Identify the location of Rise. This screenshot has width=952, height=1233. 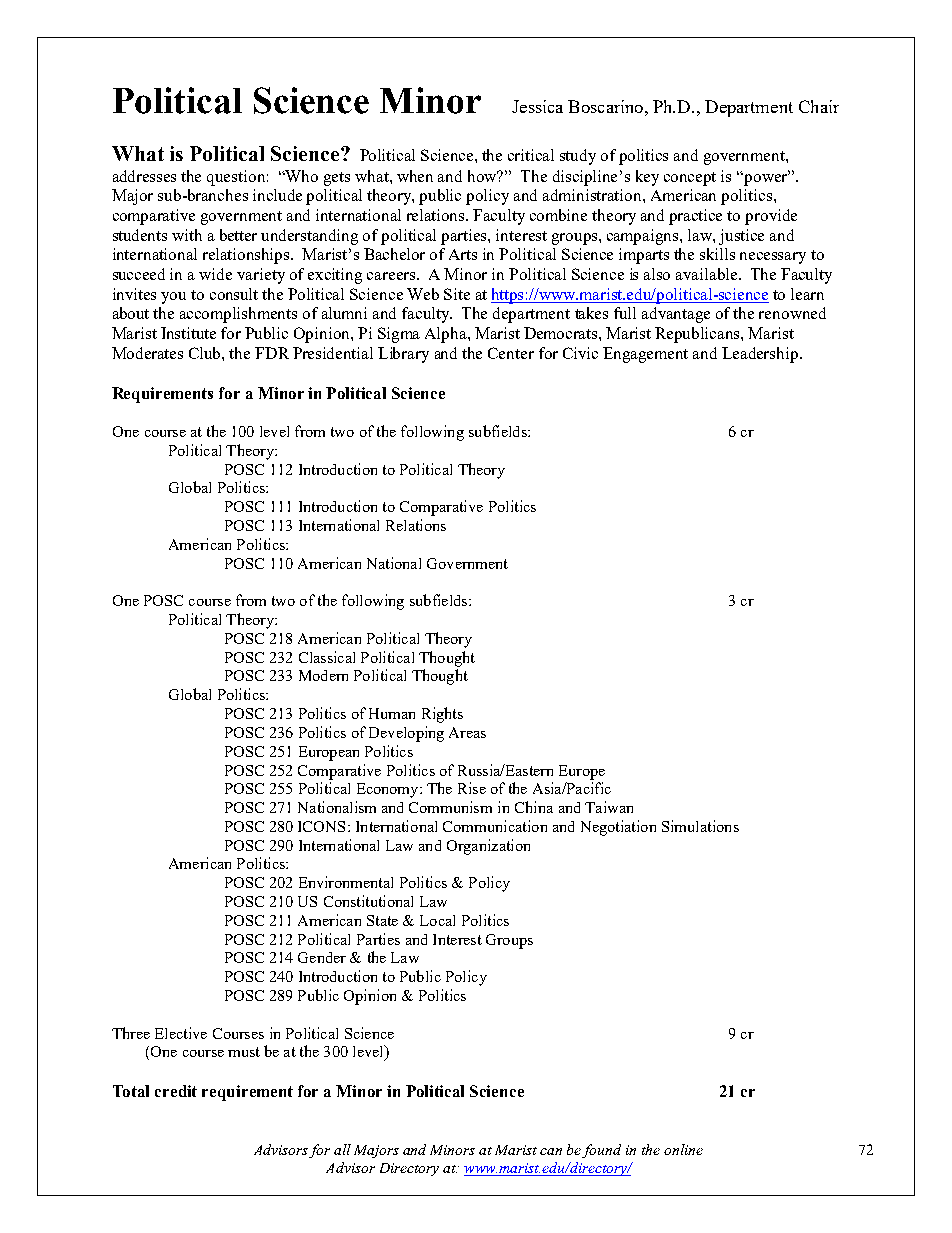
(472, 788).
